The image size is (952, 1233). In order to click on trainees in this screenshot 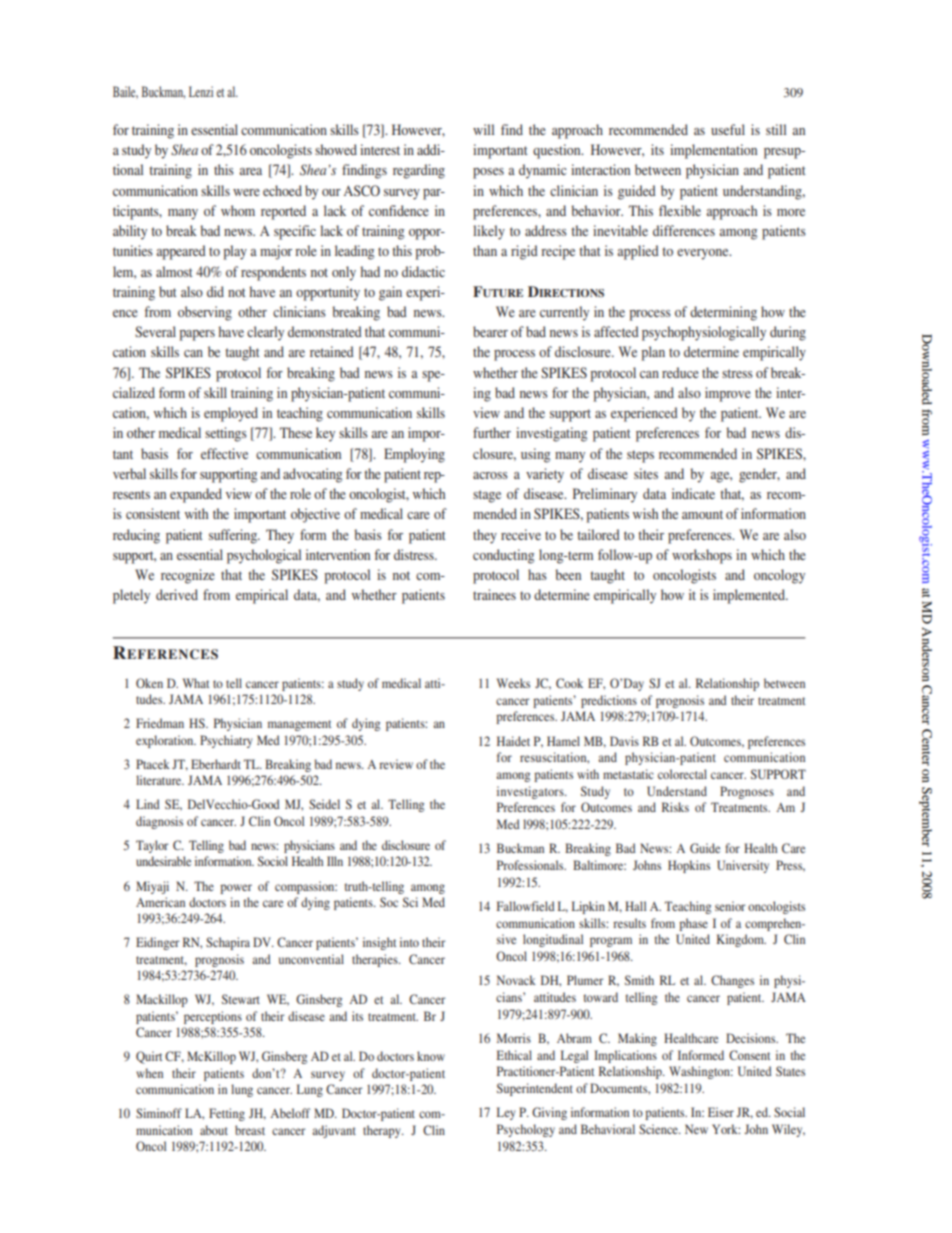, I will do `click(494, 594)`.
